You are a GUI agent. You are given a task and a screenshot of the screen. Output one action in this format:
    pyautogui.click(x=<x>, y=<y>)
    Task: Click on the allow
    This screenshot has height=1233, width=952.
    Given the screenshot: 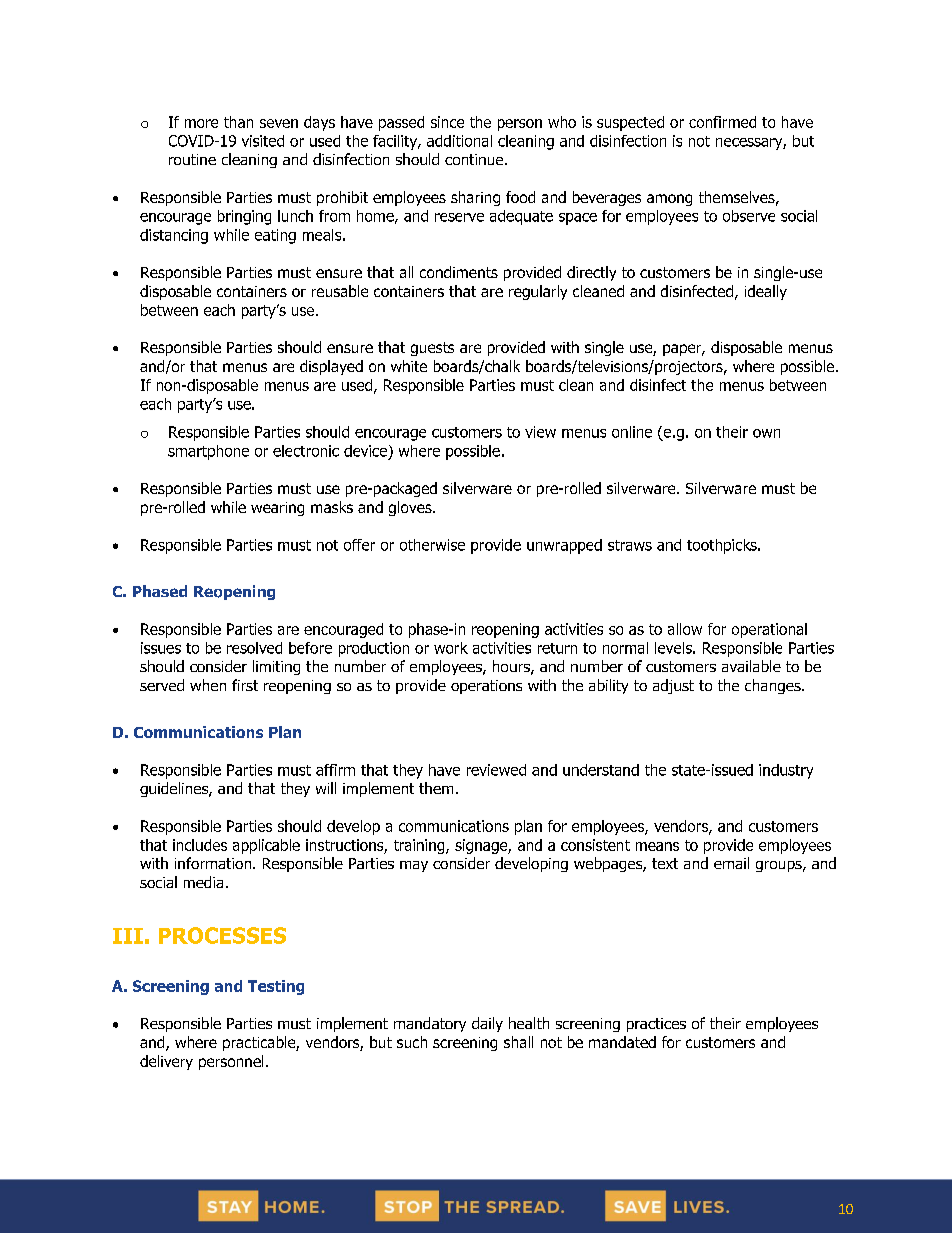 What is the action you would take?
    pyautogui.click(x=685, y=629)
